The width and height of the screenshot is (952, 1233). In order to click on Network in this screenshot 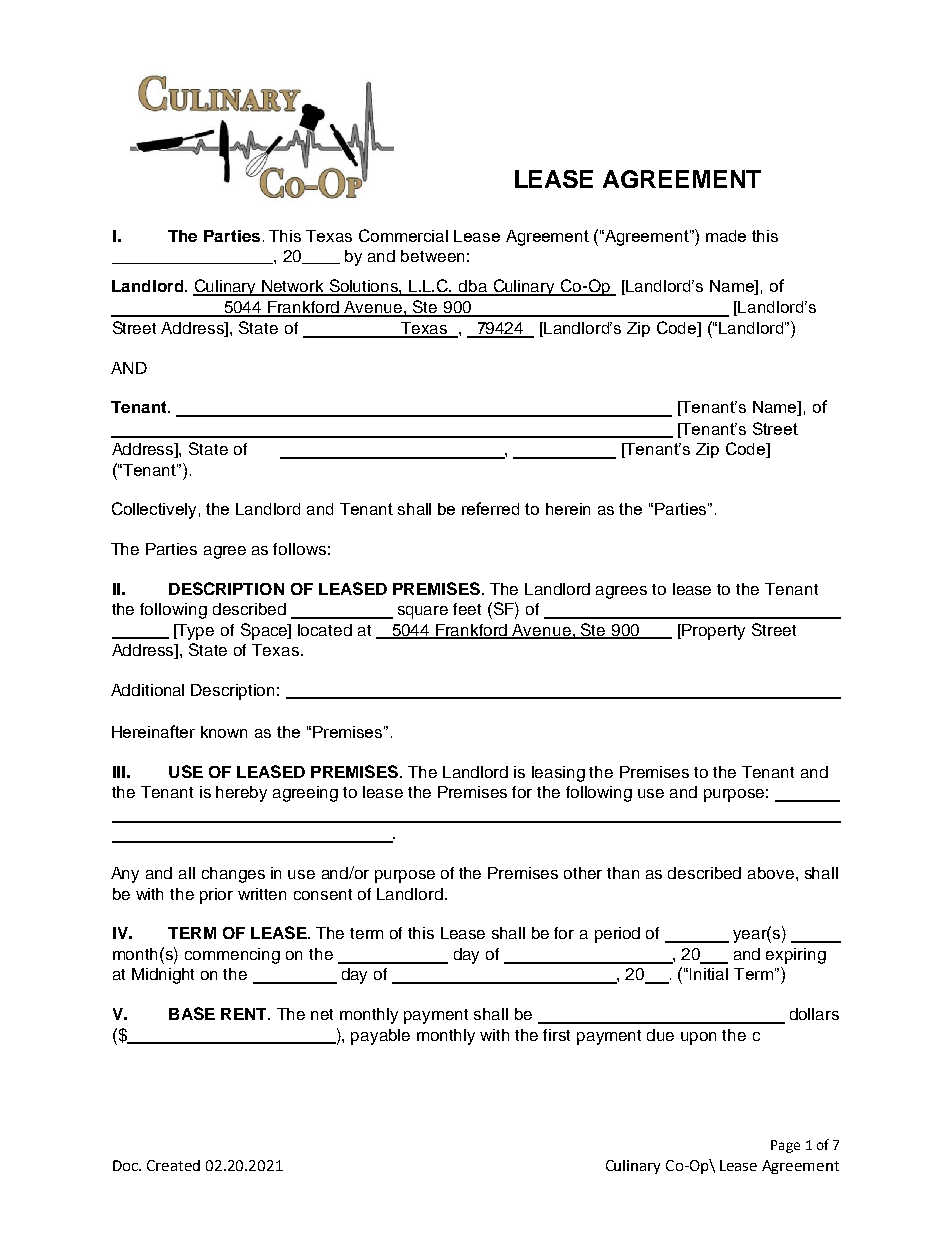, I will do `click(293, 287)`.
